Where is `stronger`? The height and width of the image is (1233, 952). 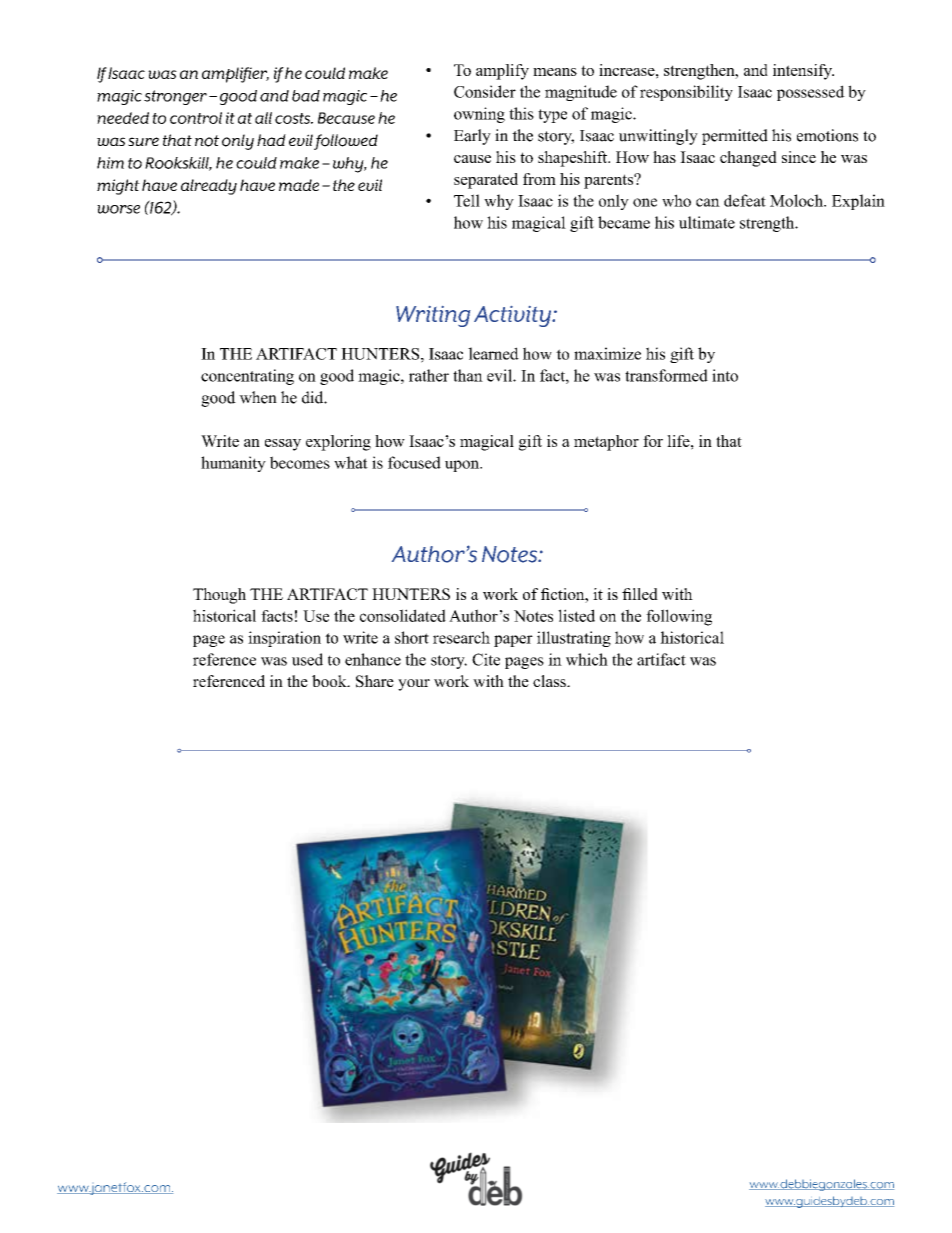 stronger is located at coordinates (175, 97).
